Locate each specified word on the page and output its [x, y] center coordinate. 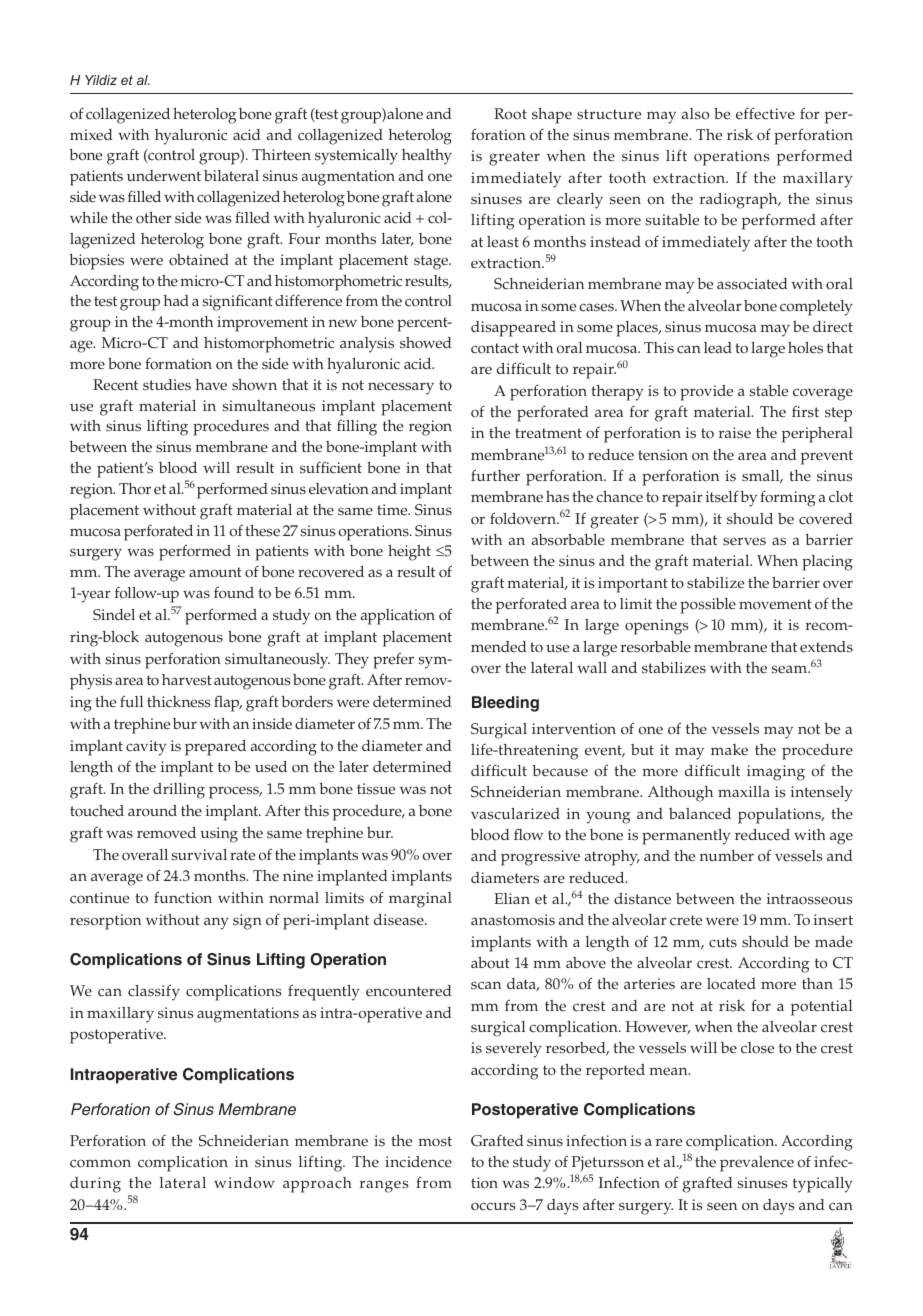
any [216, 923]
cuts [723, 942]
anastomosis [513, 920]
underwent [164, 175]
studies [167, 385]
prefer [393, 661]
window [244, 1183]
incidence [418, 1162]
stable [768, 391]
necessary [401, 388]
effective [765, 113]
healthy [427, 157]
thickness [179, 702]
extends [826, 647]
